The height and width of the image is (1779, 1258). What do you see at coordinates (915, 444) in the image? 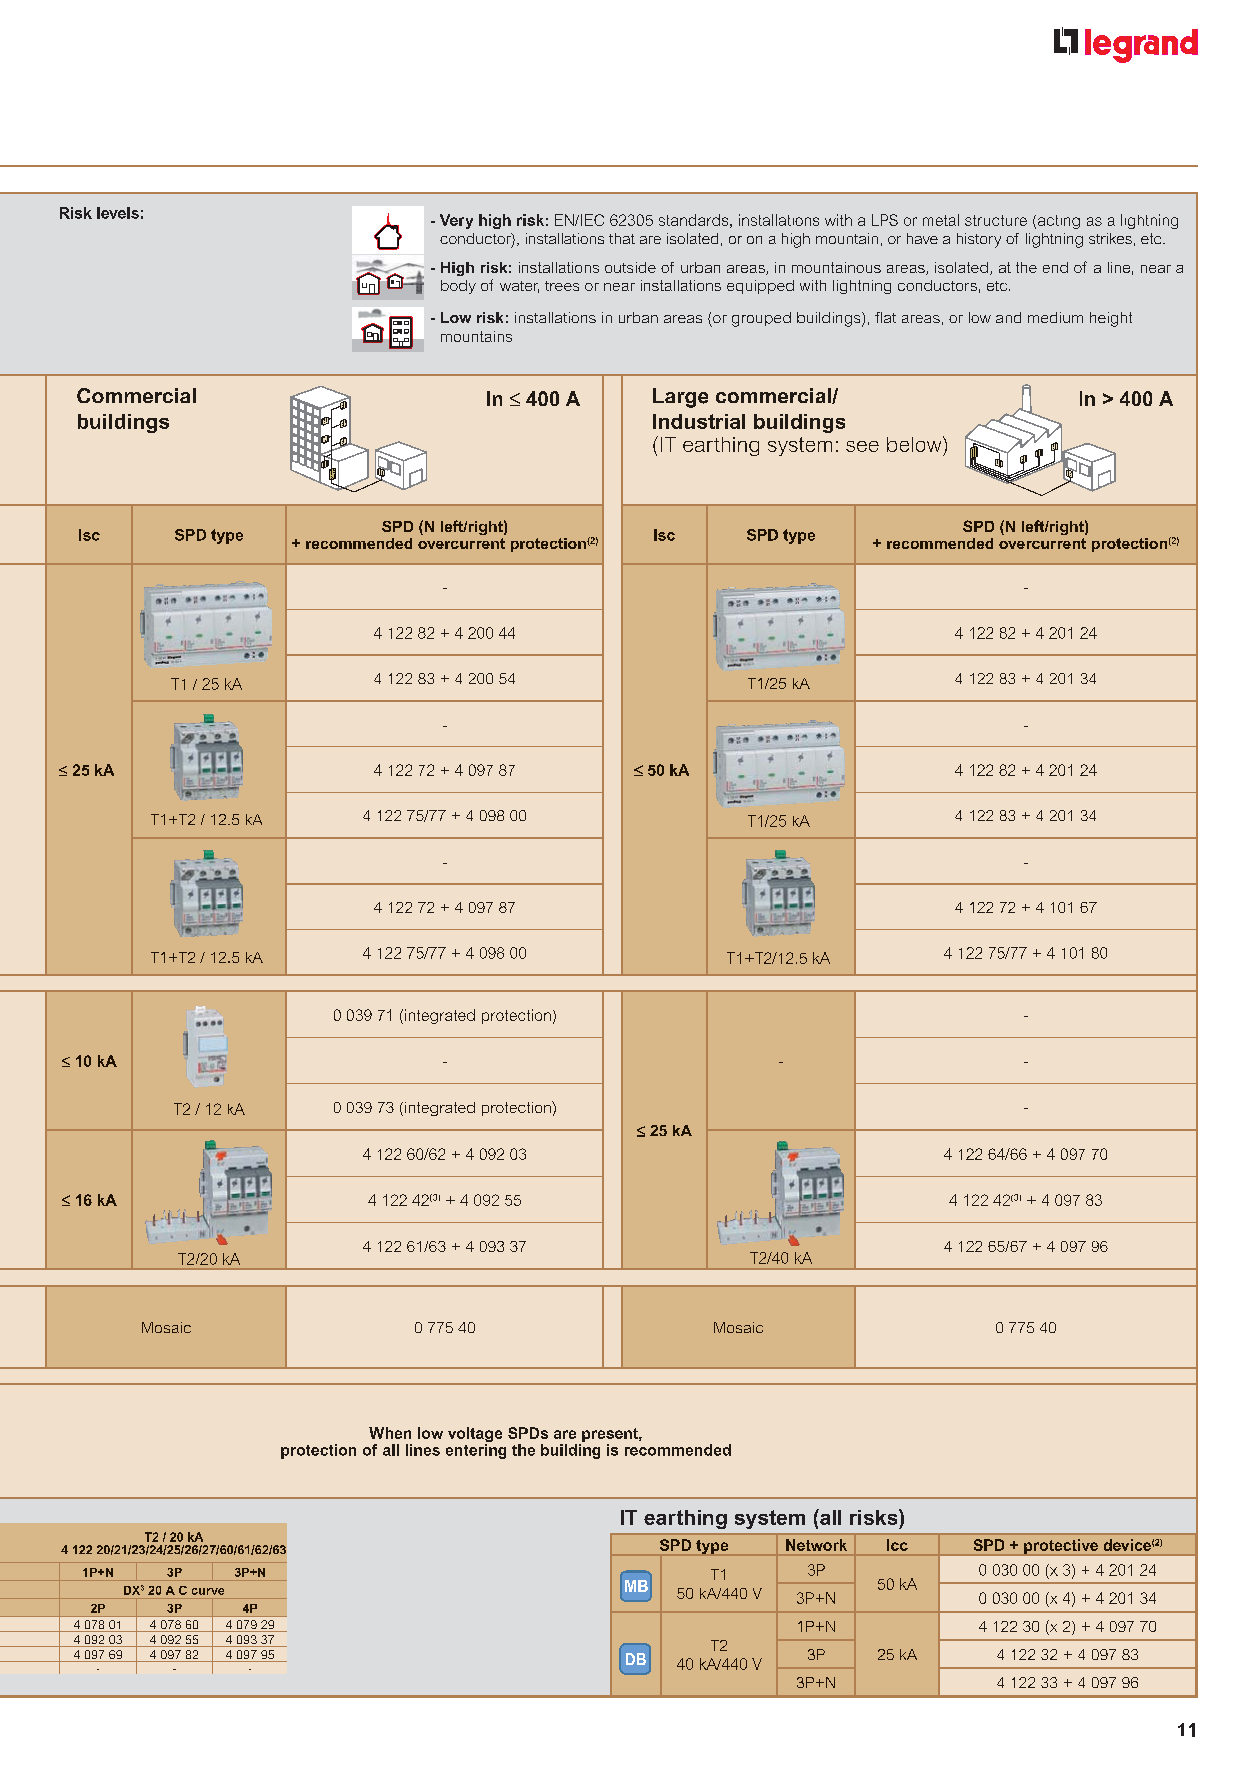
I see `below` at bounding box center [915, 444].
